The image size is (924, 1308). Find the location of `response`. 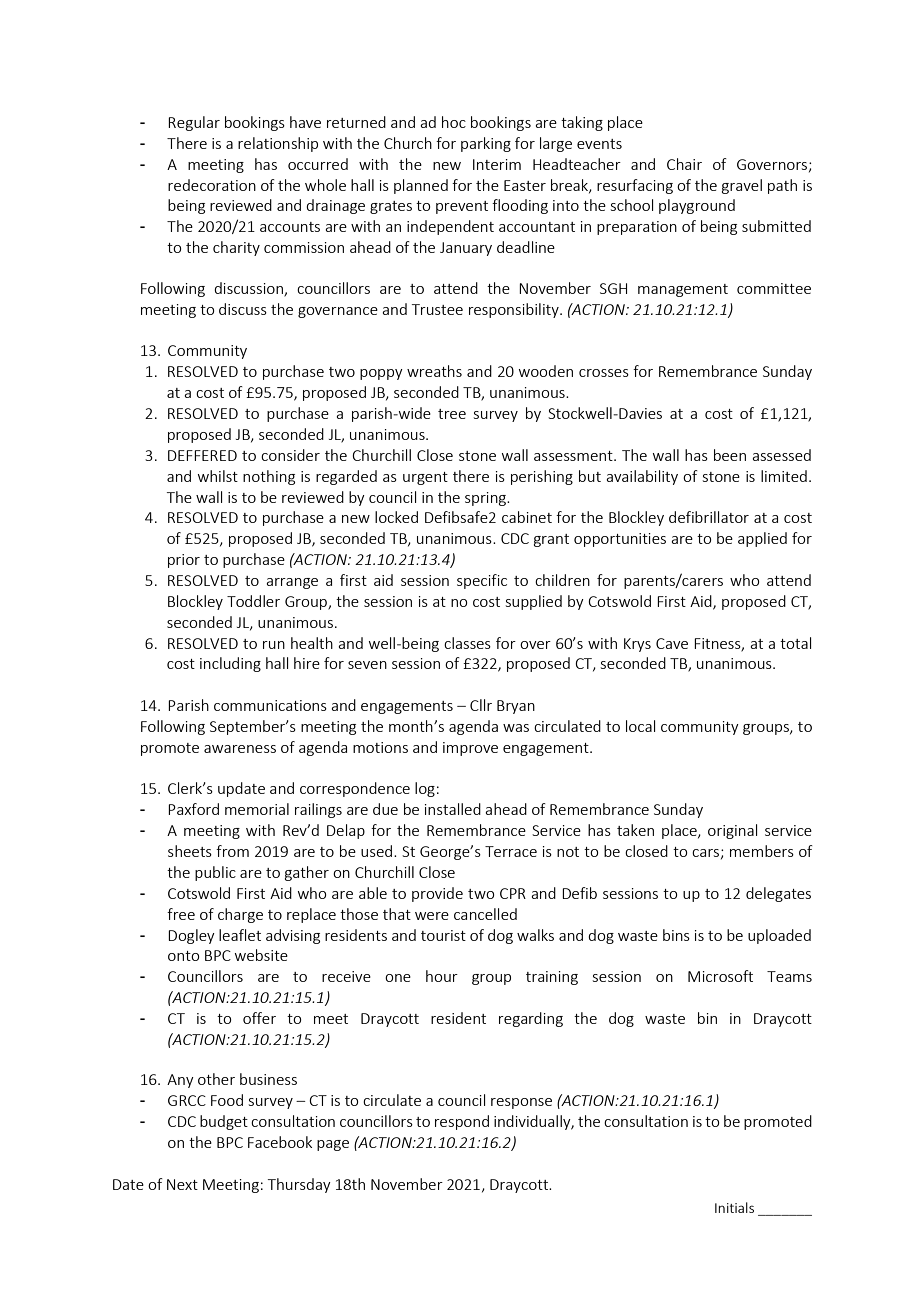

response is located at coordinates (521, 1103).
